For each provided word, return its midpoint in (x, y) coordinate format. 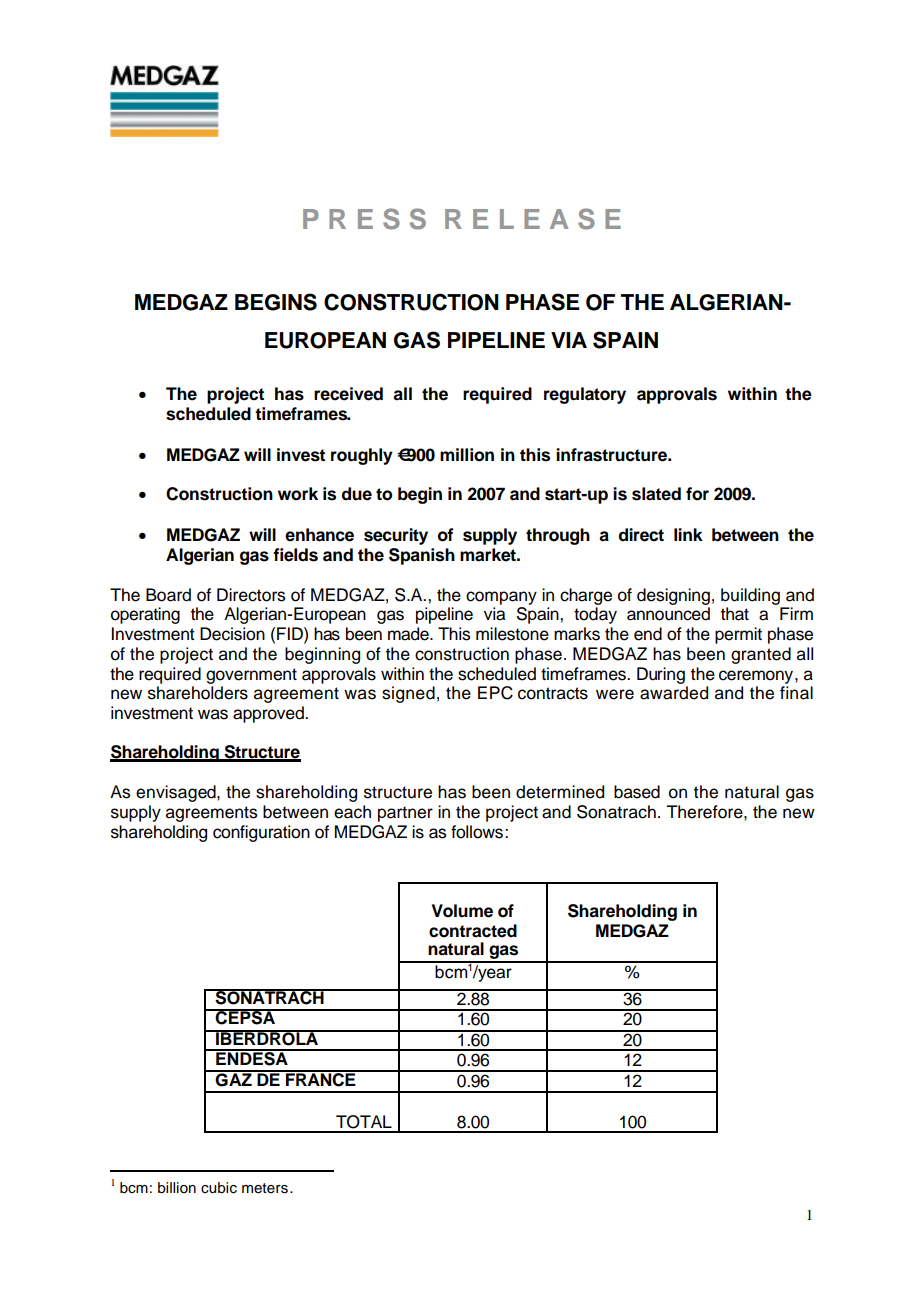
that (735, 614)
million (467, 455)
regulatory (585, 395)
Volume (462, 911)
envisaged (177, 793)
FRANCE (321, 1078)
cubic (219, 1188)
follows (477, 832)
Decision (232, 634)
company (501, 599)
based (637, 792)
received (348, 394)
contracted (473, 931)
